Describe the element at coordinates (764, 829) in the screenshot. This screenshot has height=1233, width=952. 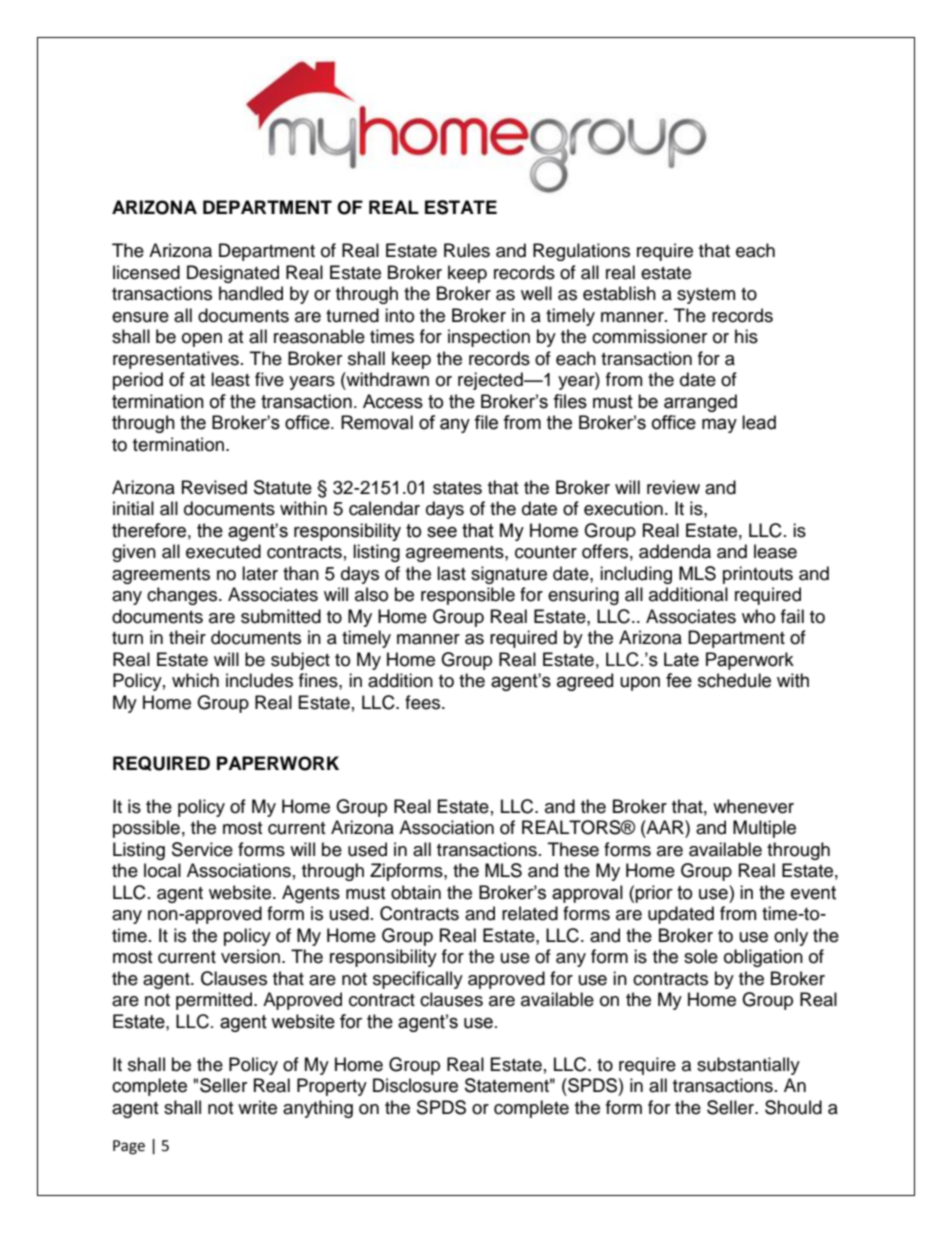
I see `Multiple` at that location.
